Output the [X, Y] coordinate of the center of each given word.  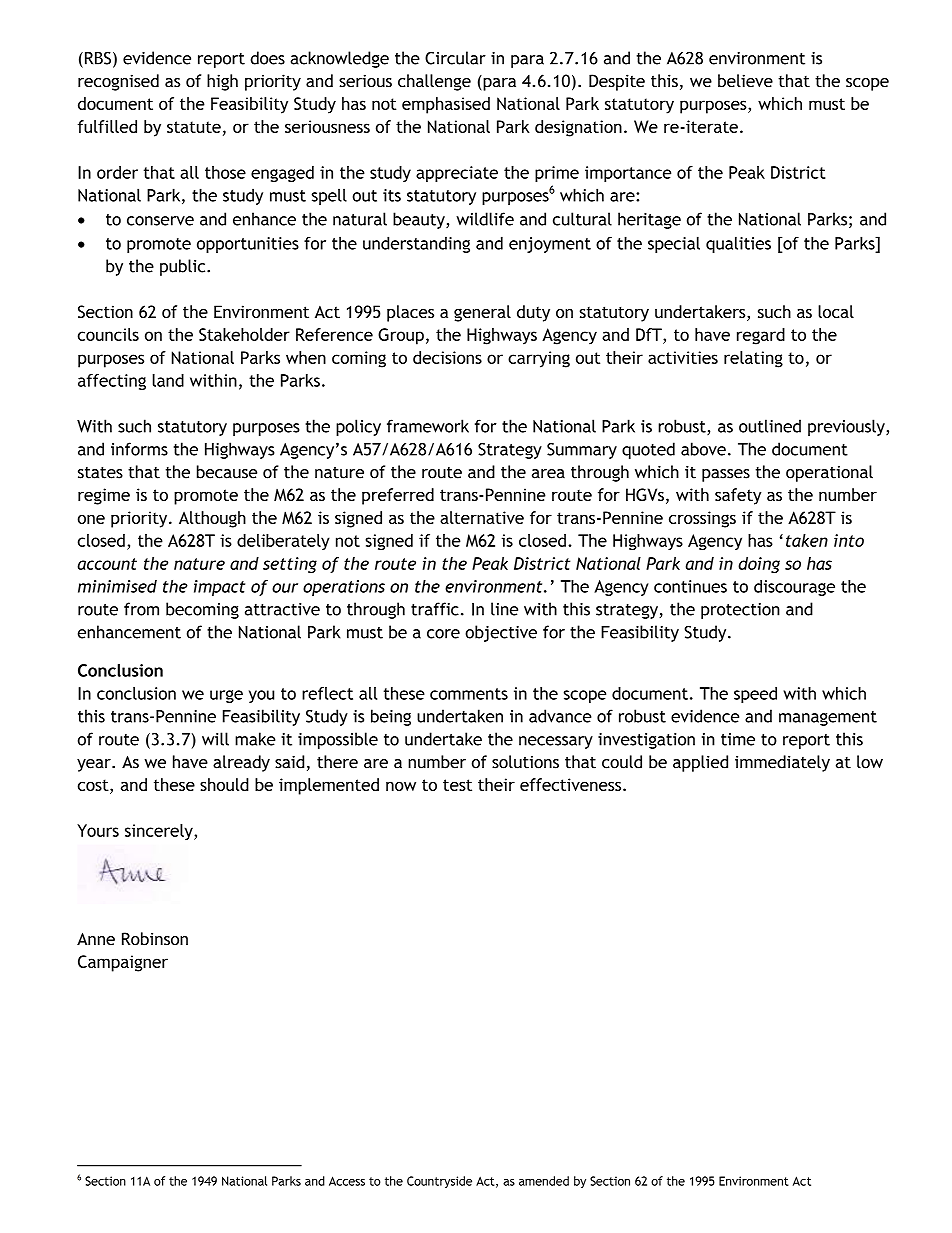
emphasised [446, 105]
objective [501, 633]
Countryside [439, 1182]
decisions [447, 357]
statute [194, 127]
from [141, 609]
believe [745, 81]
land [168, 380]
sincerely [160, 832]
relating [753, 359]
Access [347, 1181]
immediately [782, 763]
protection [740, 611]
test [457, 785]
